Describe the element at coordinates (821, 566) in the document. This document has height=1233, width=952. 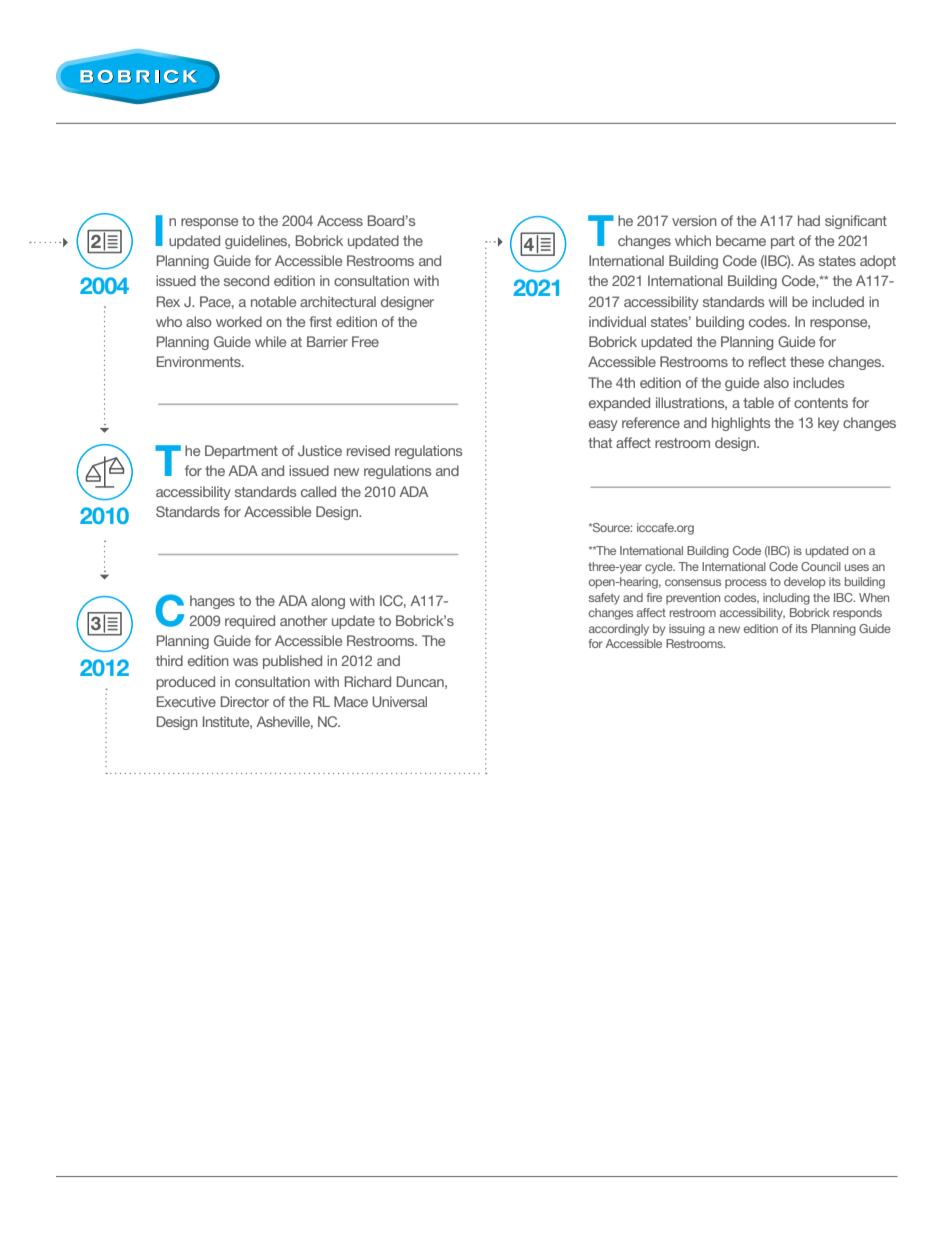
I see `Council` at that location.
